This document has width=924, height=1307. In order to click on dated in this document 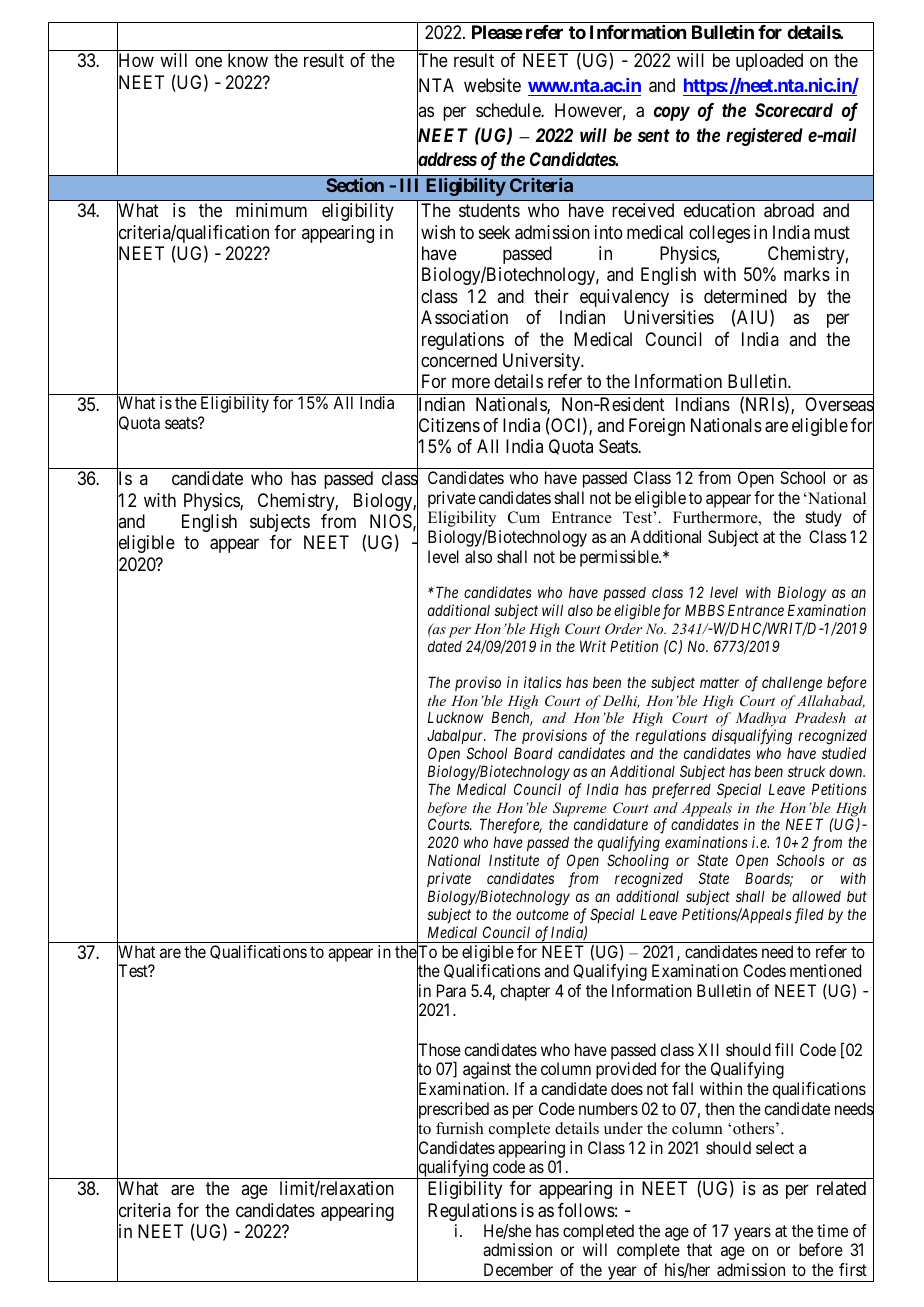, I will do `click(445, 646)`.
